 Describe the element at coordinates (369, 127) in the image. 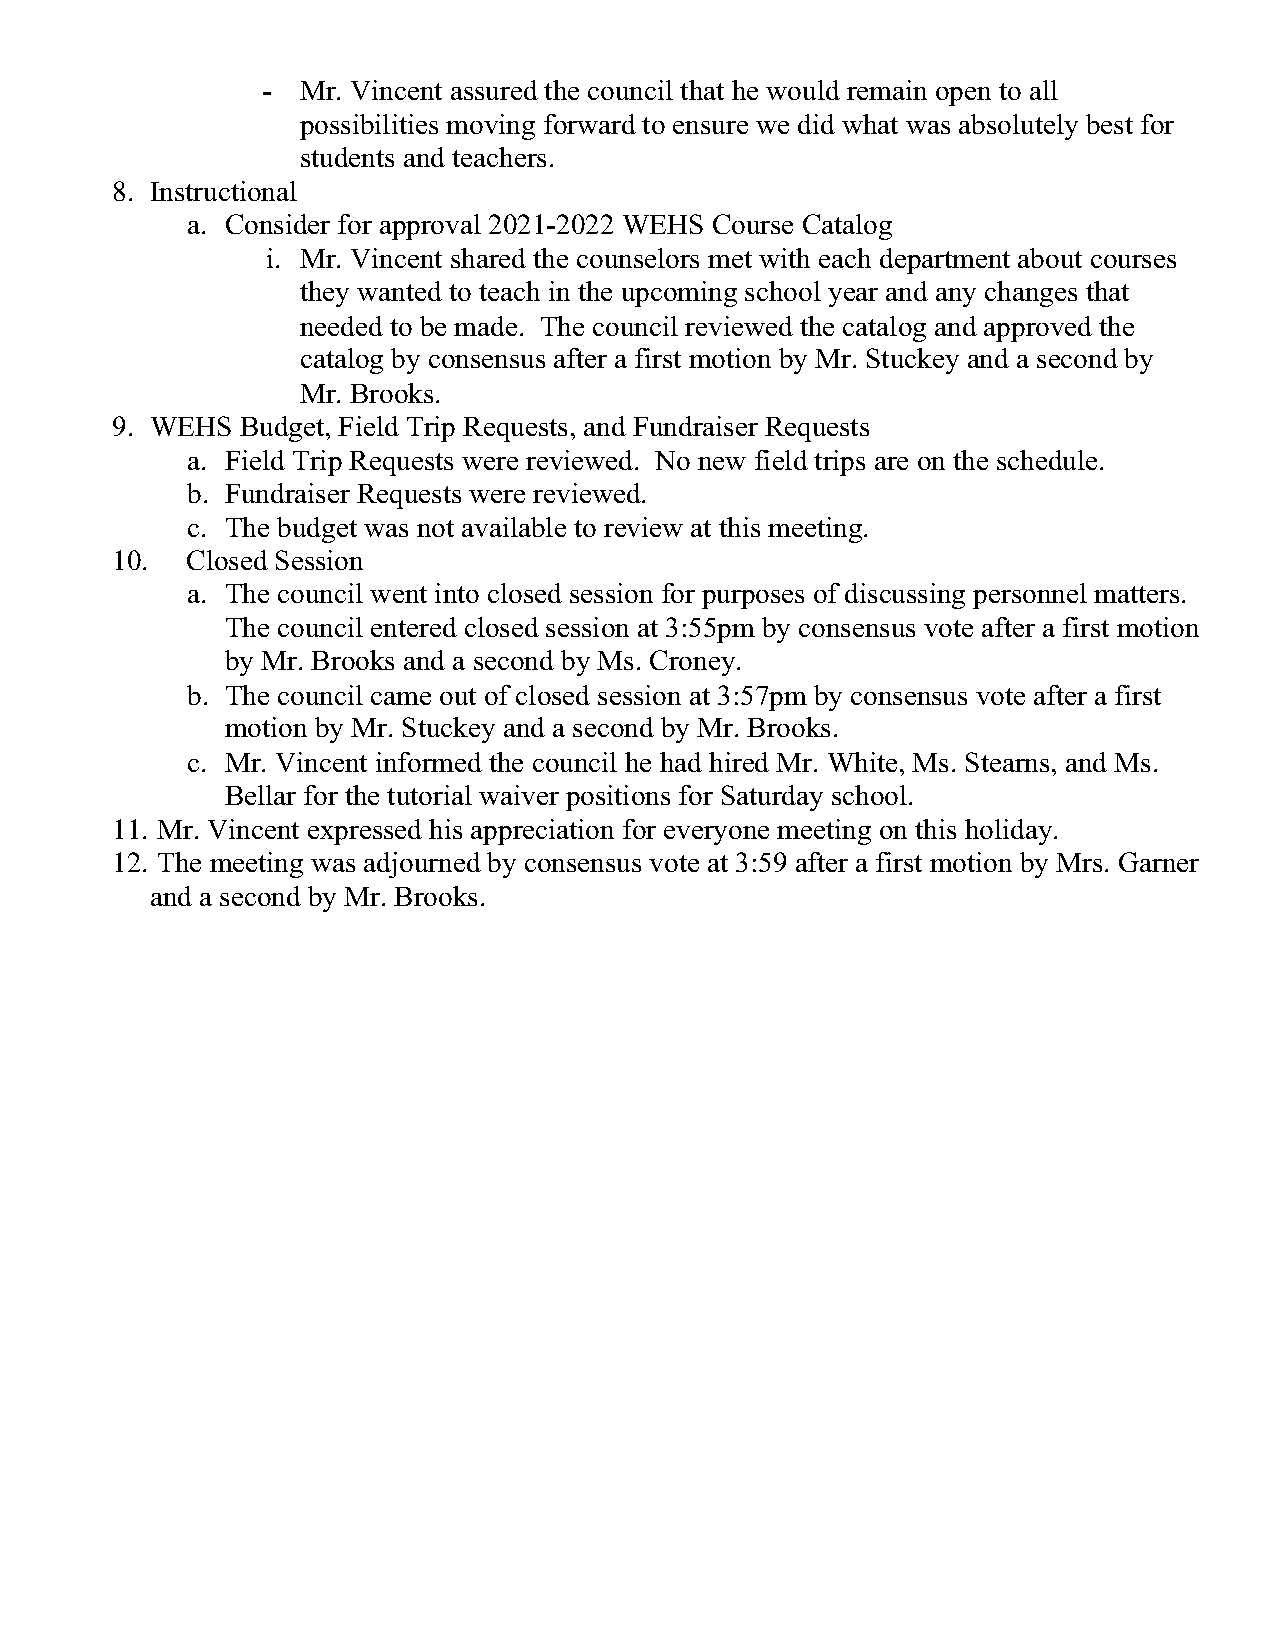

I see `possibilities` at that location.
